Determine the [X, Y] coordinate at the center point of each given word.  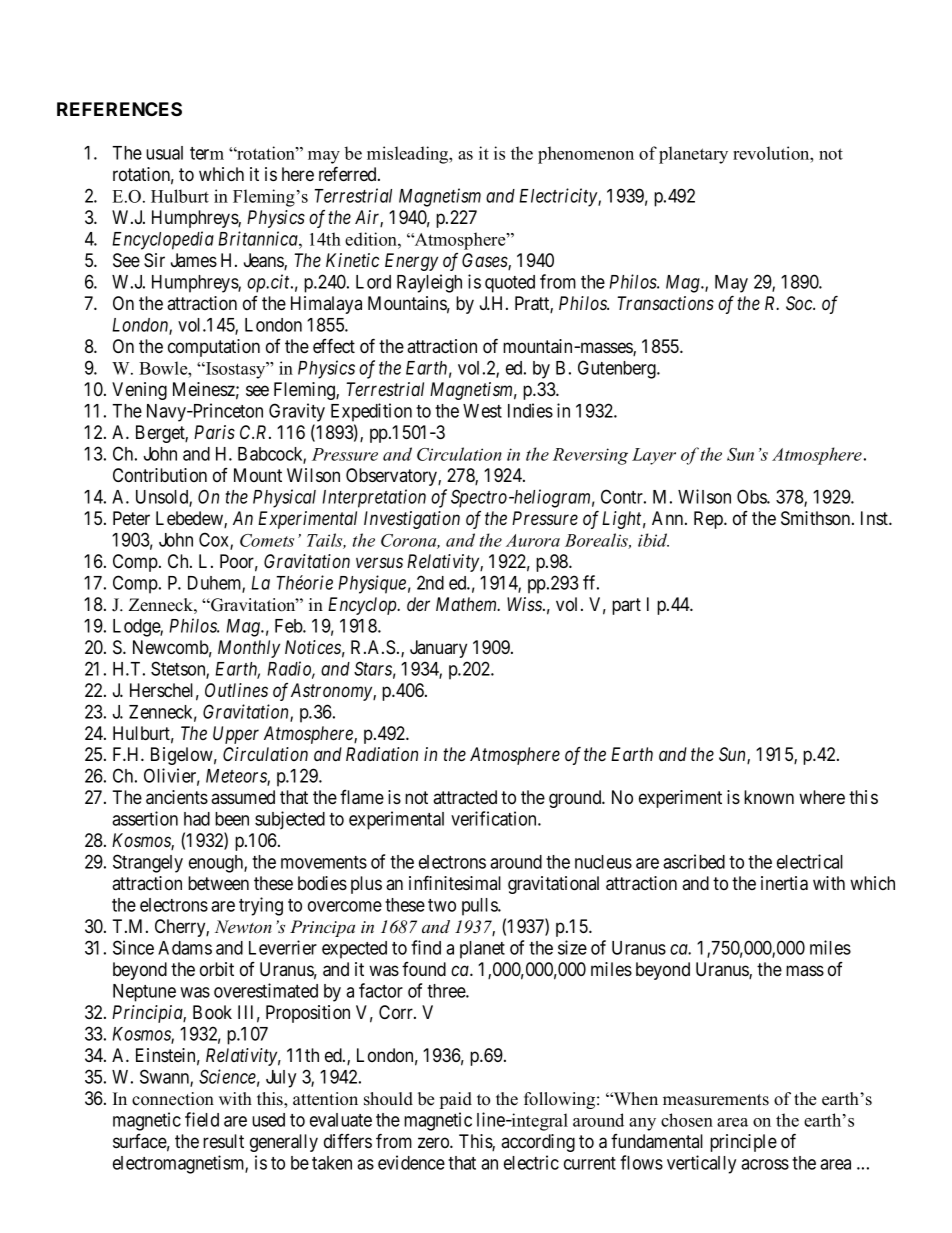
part [626, 606]
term [207, 153]
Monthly [249, 649]
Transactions [665, 303]
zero [434, 1142]
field [202, 1119]
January [438, 649]
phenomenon [586, 155]
